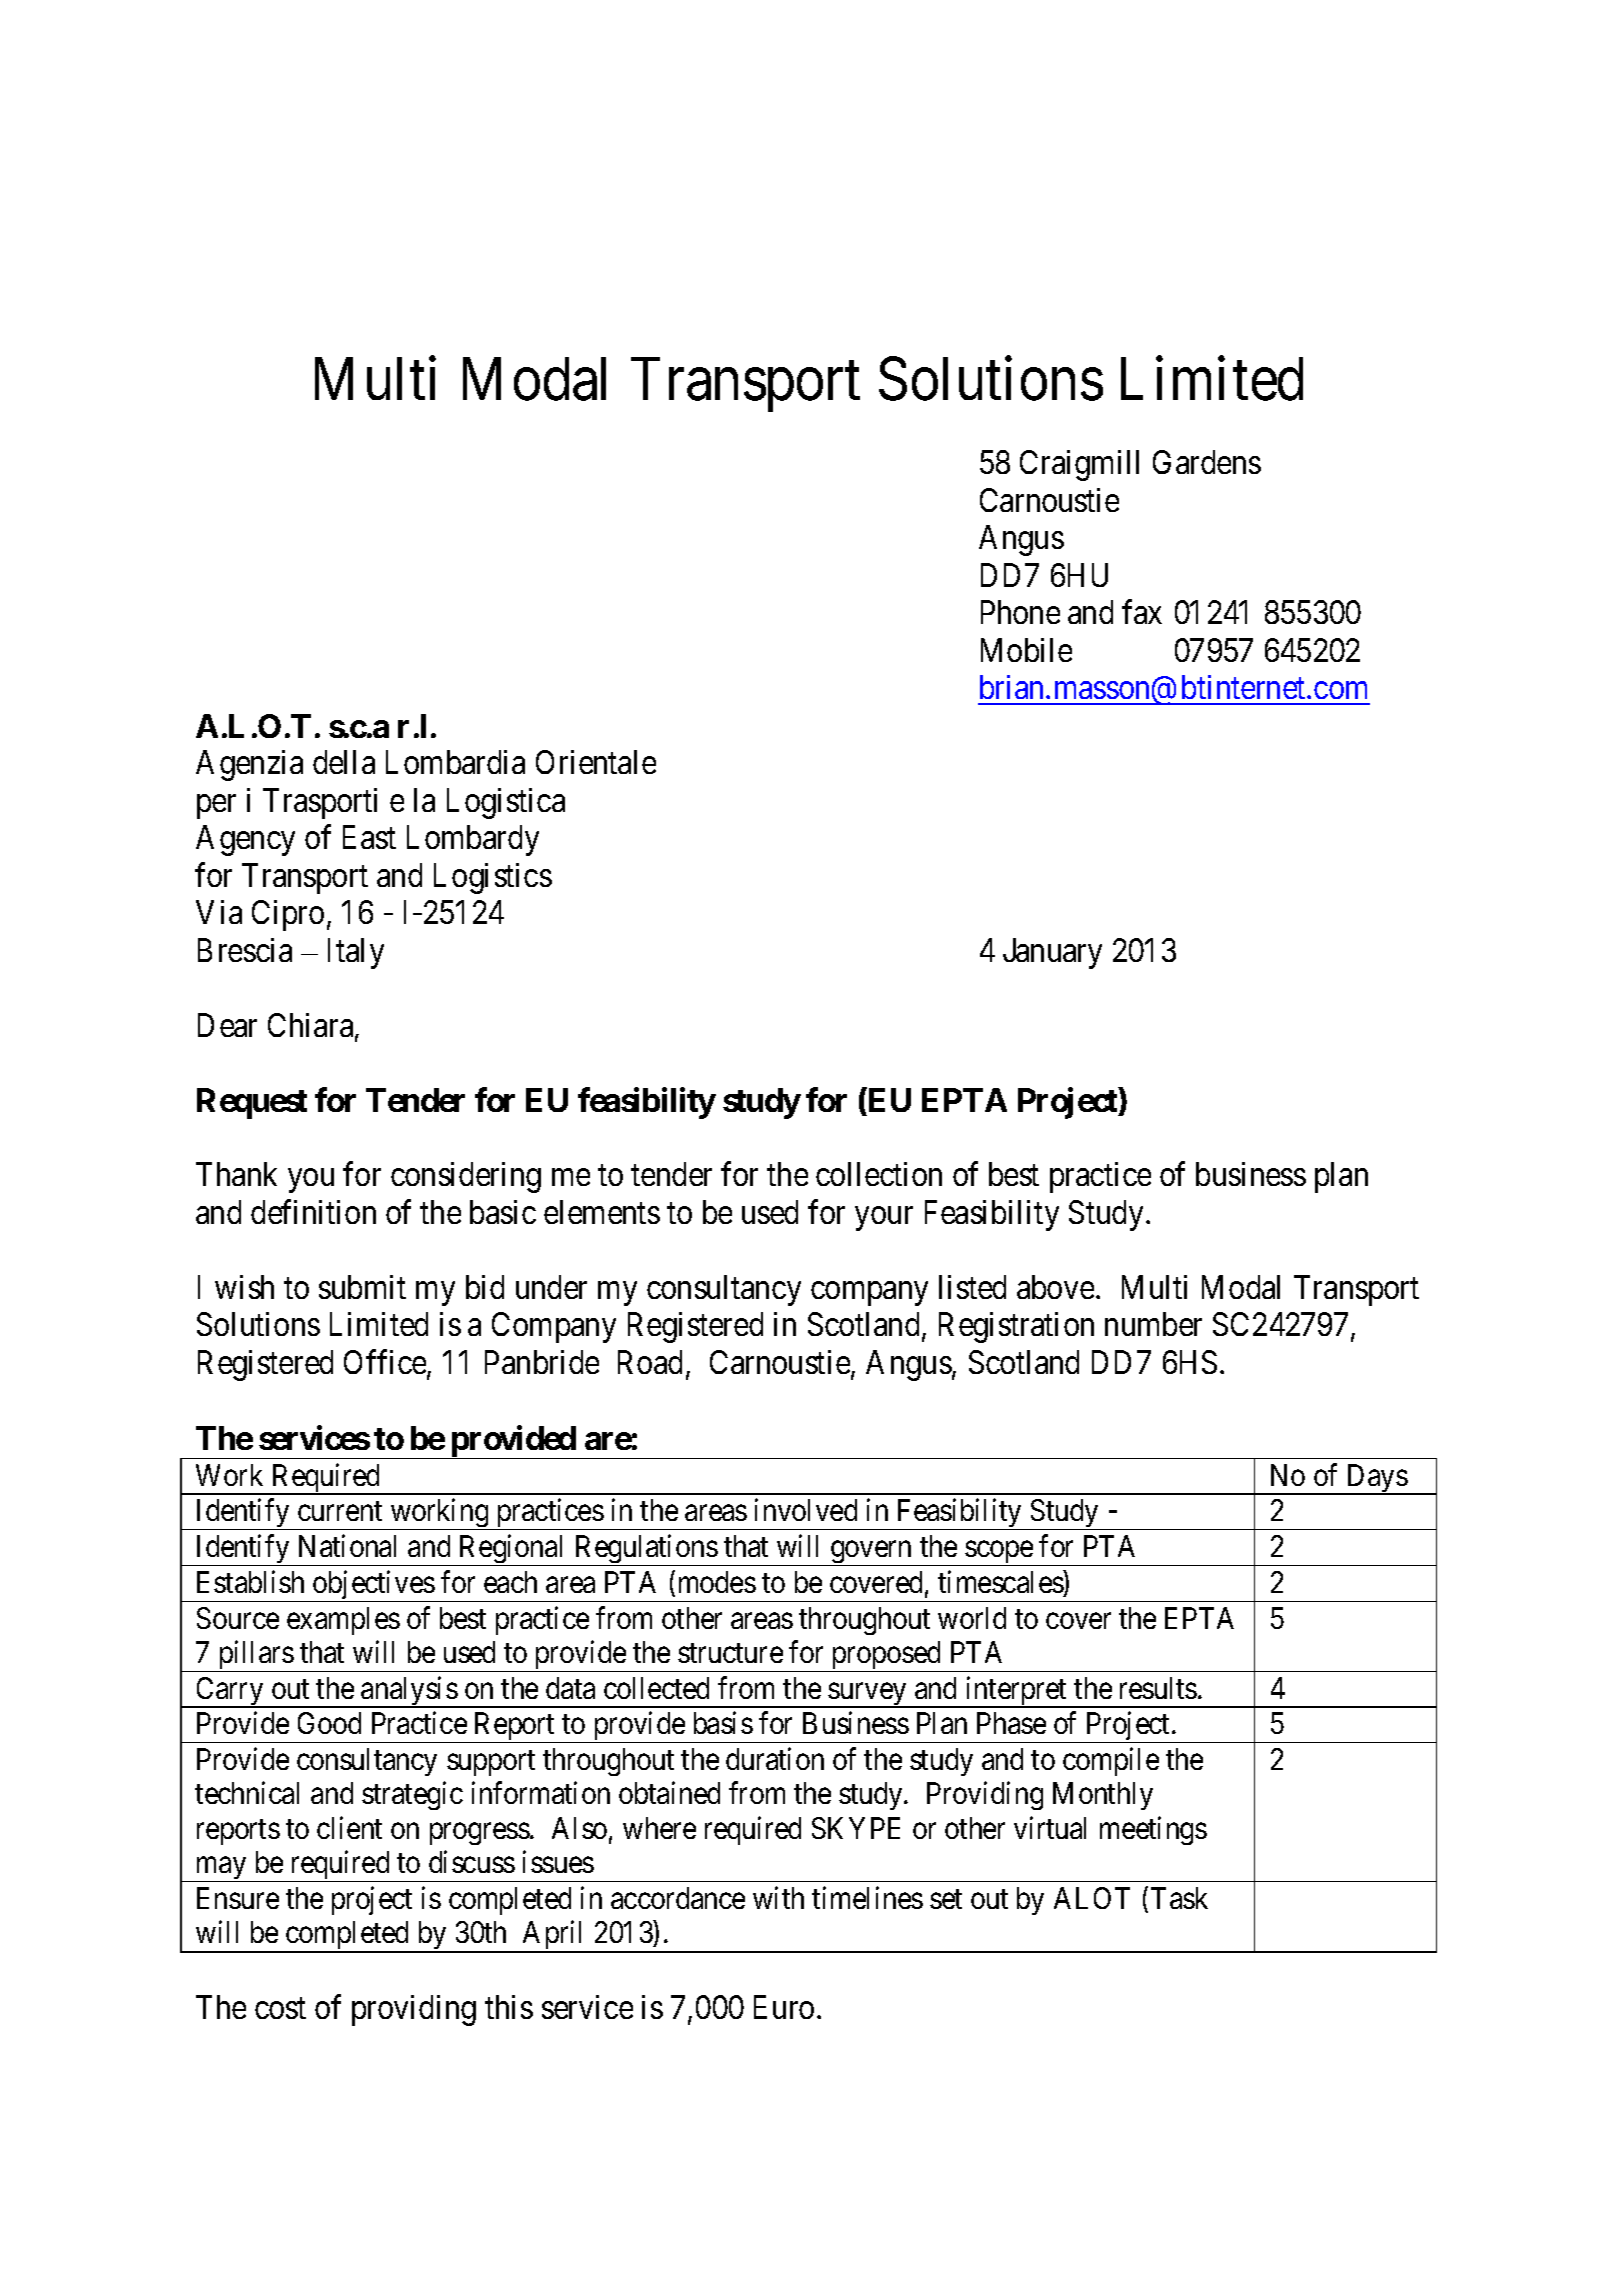 This page has width=1617, height=2287. What do you see at coordinates (313, 1212) in the page?
I see `definition` at bounding box center [313, 1212].
